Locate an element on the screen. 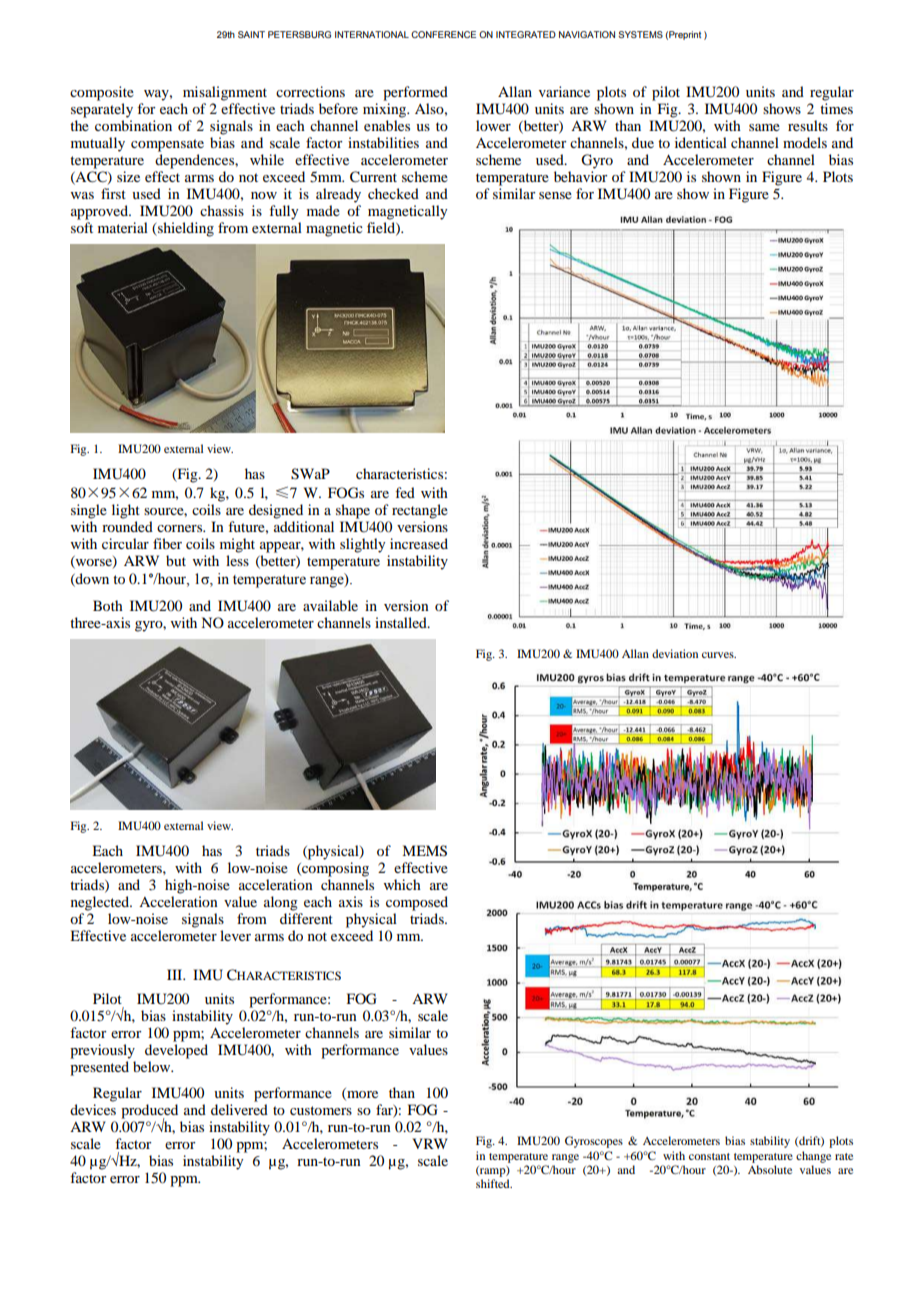 The height and width of the screenshot is (1308, 924). misalignment is located at coordinates (225, 93).
